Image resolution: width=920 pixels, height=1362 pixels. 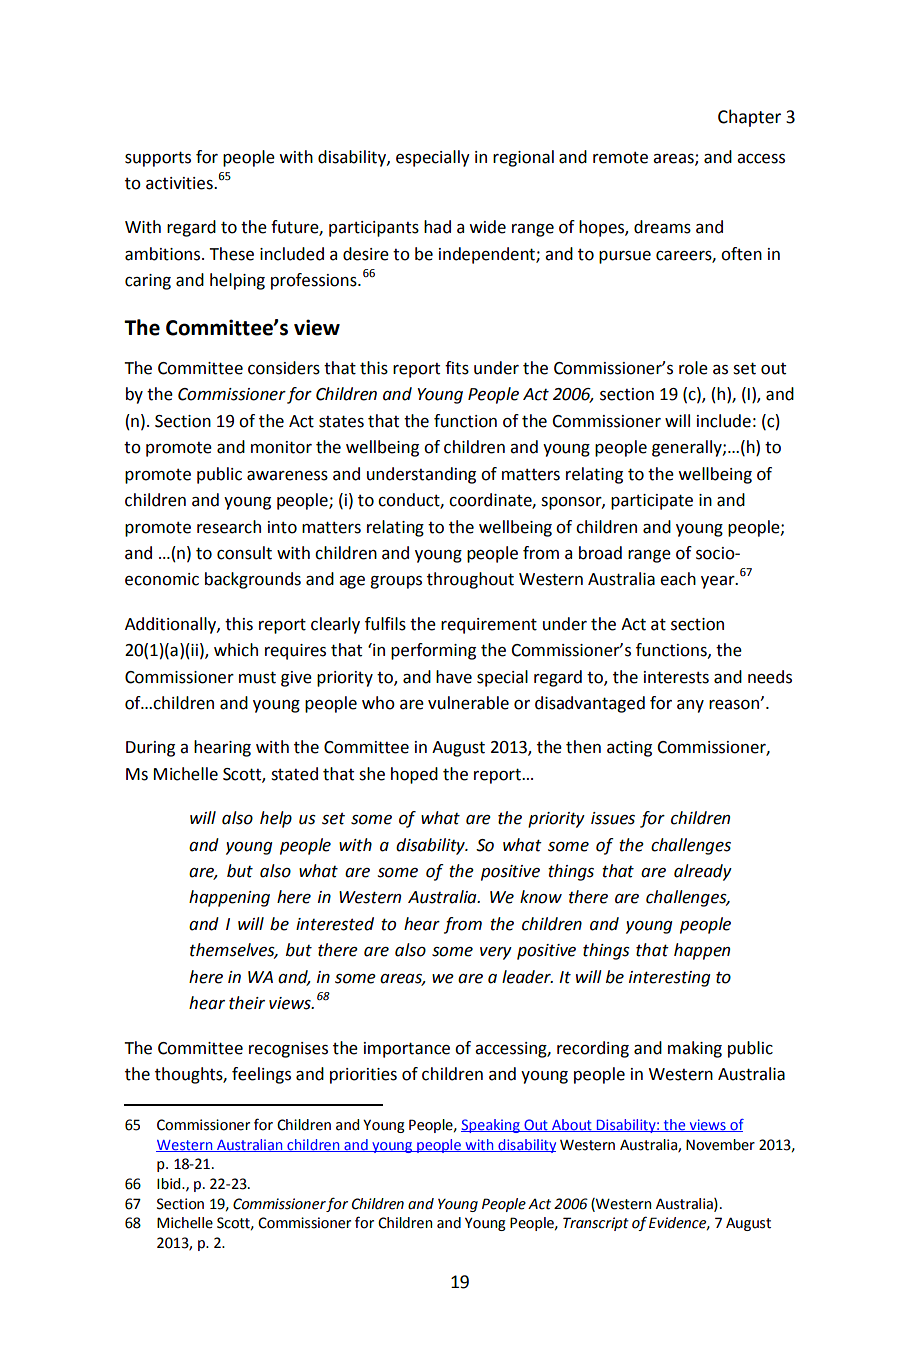 I want to click on Ibid, so click(x=170, y=1184).
